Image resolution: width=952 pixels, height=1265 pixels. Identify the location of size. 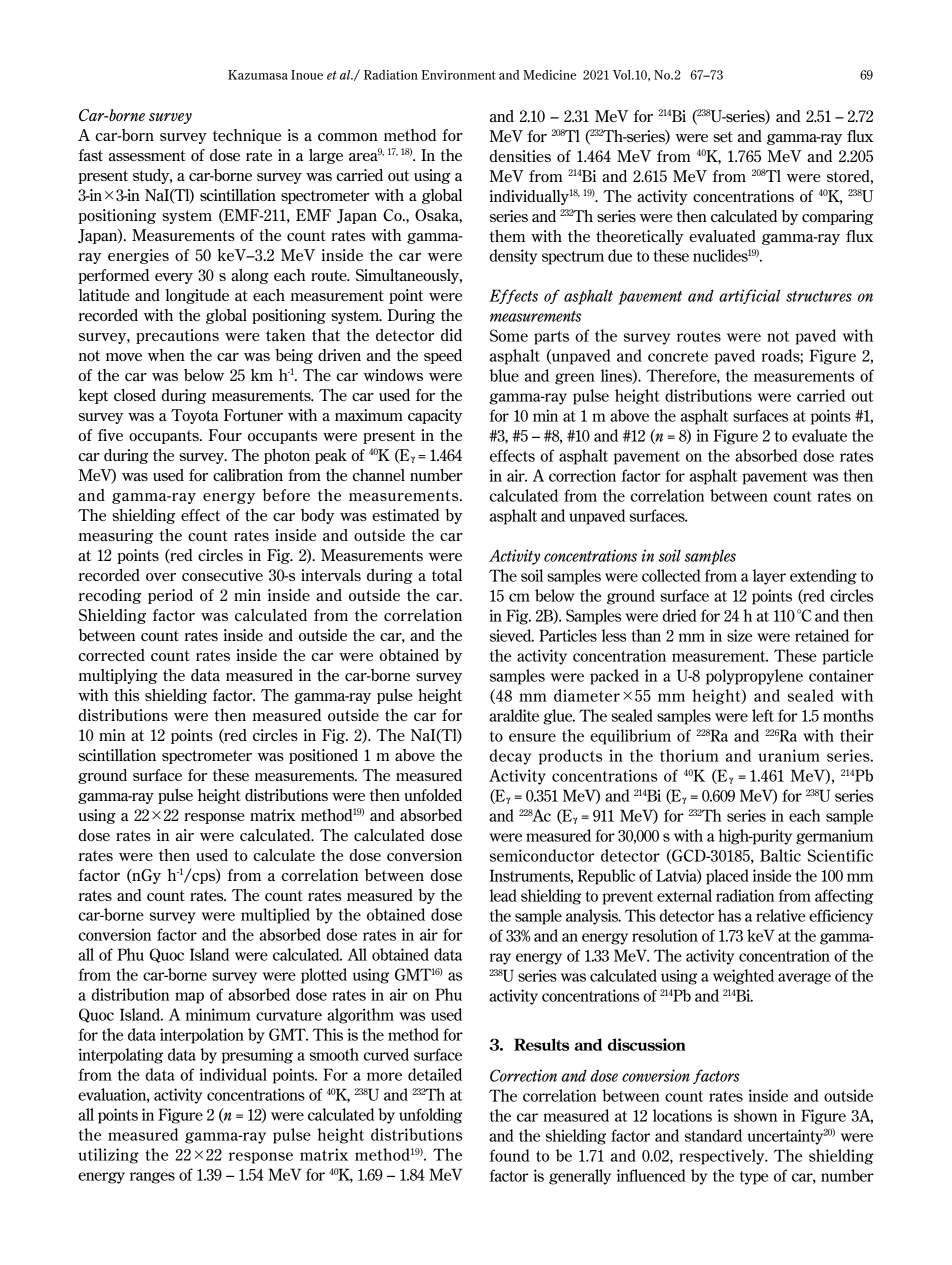
(739, 635).
